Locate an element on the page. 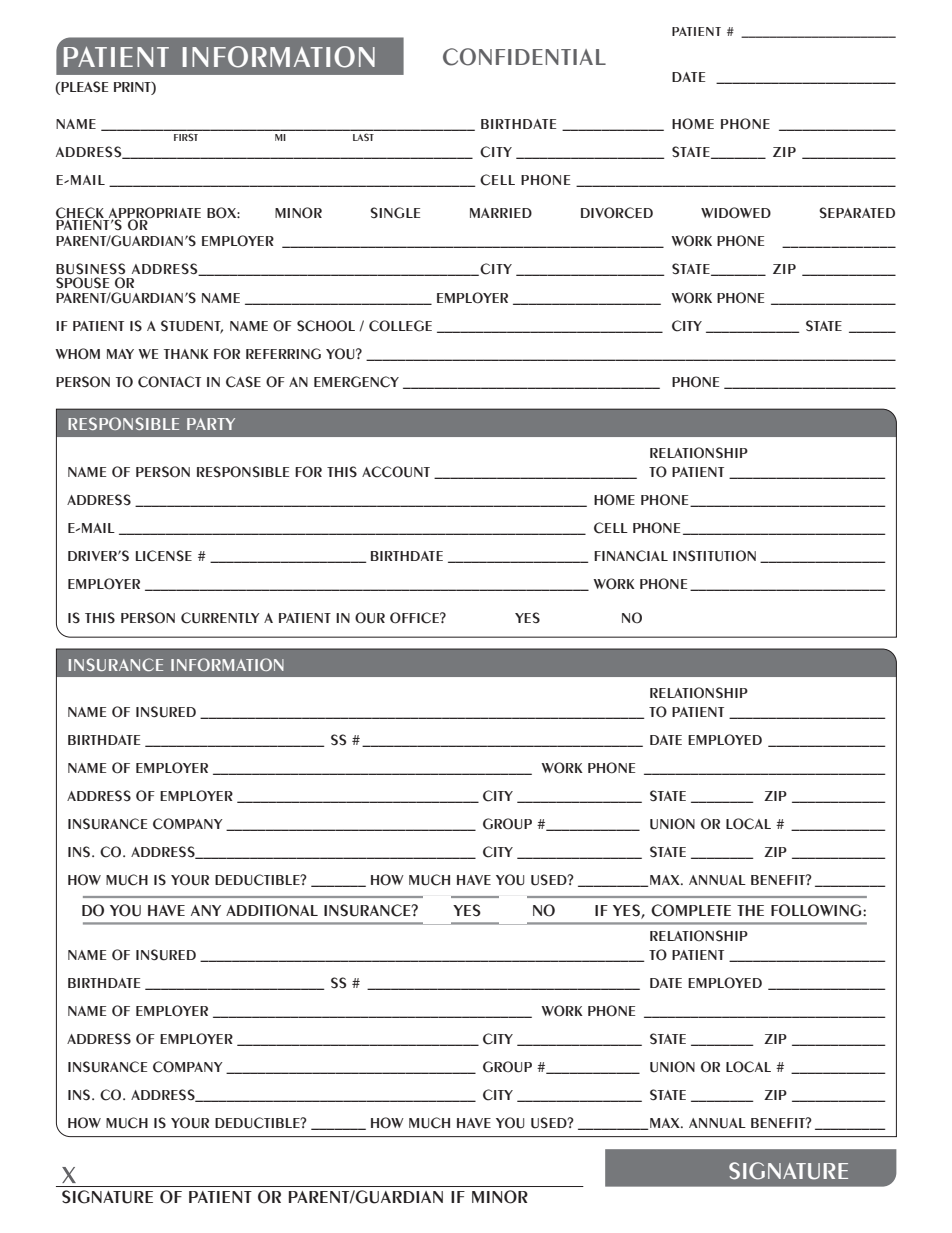  PARTY is located at coordinates (211, 424).
